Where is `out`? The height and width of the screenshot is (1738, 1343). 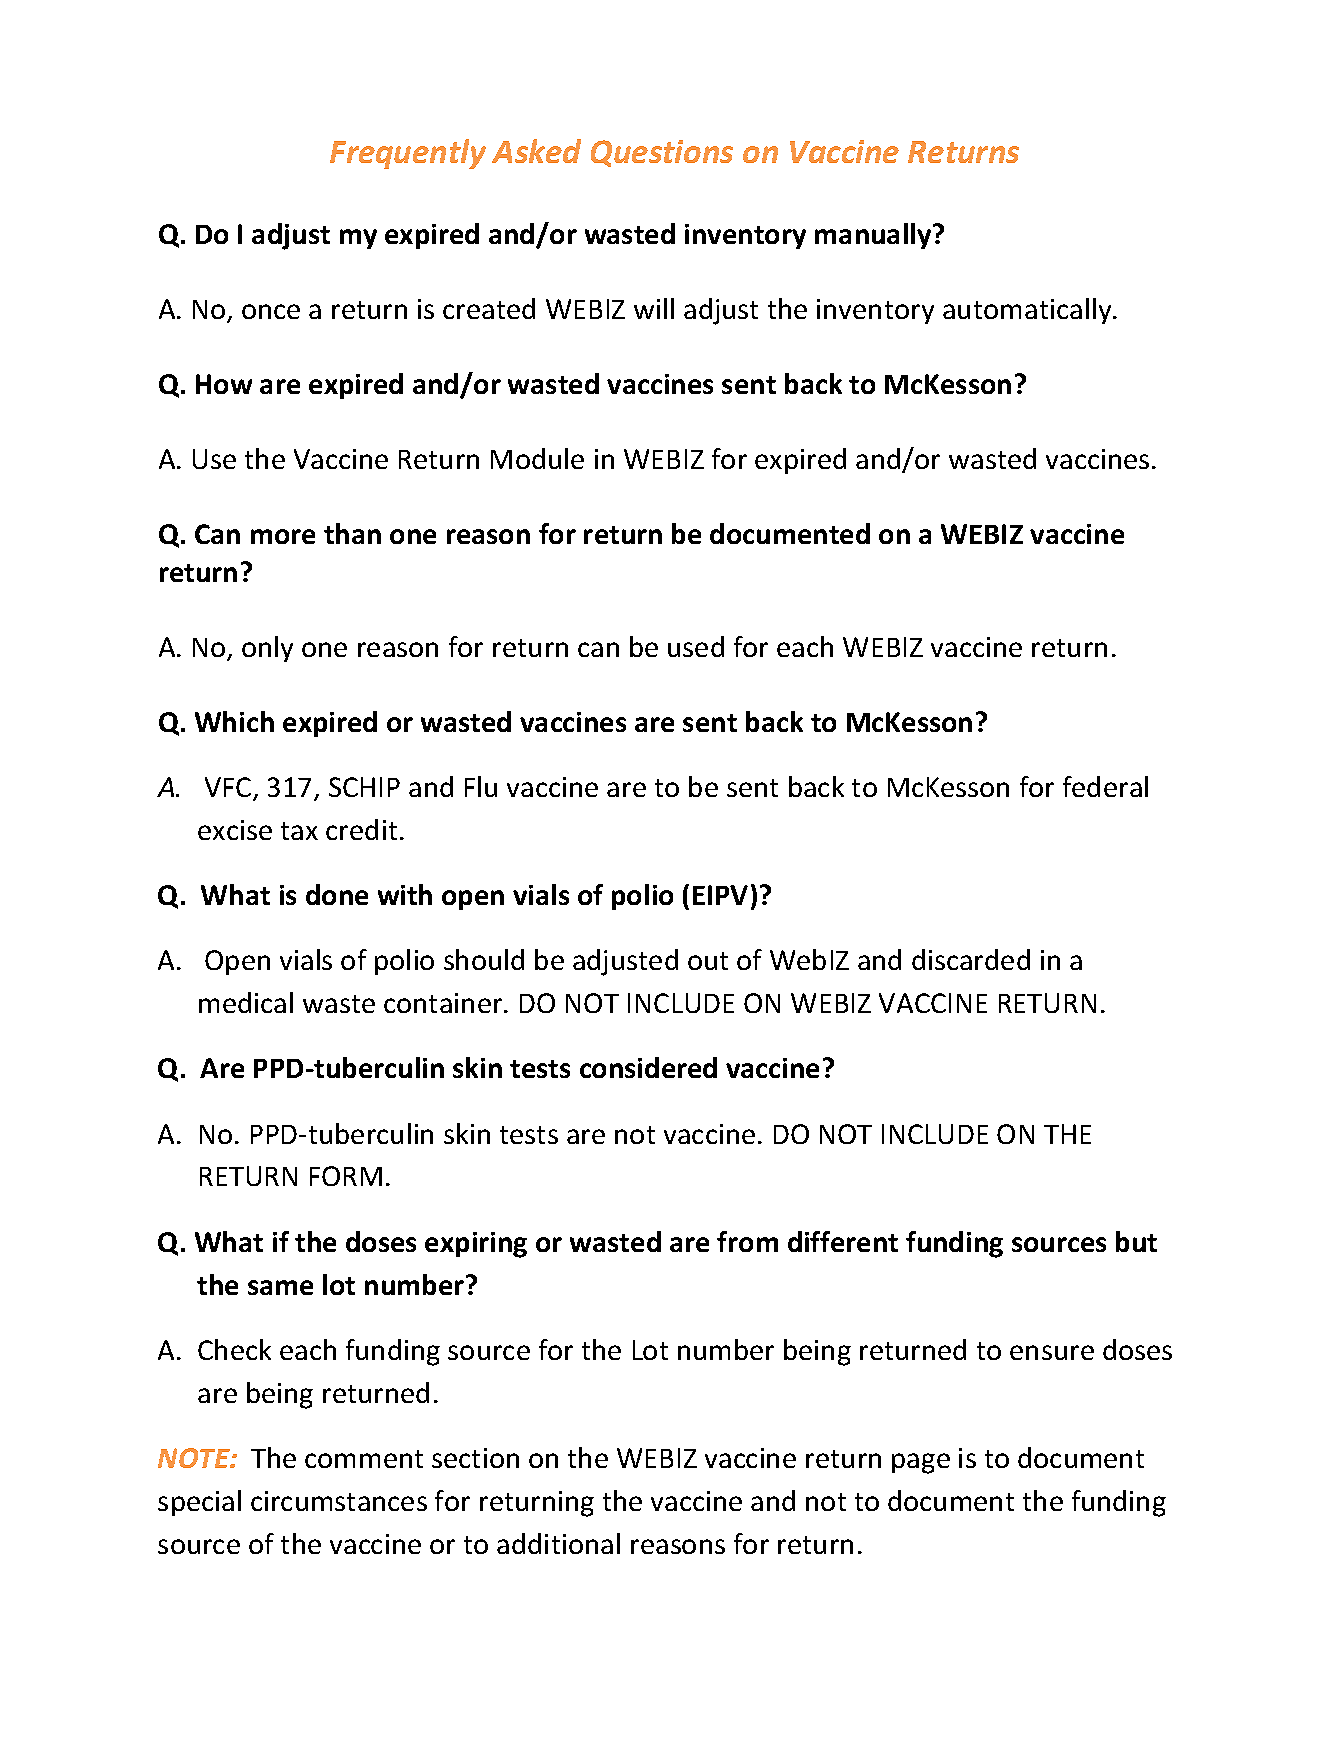 out is located at coordinates (708, 961).
